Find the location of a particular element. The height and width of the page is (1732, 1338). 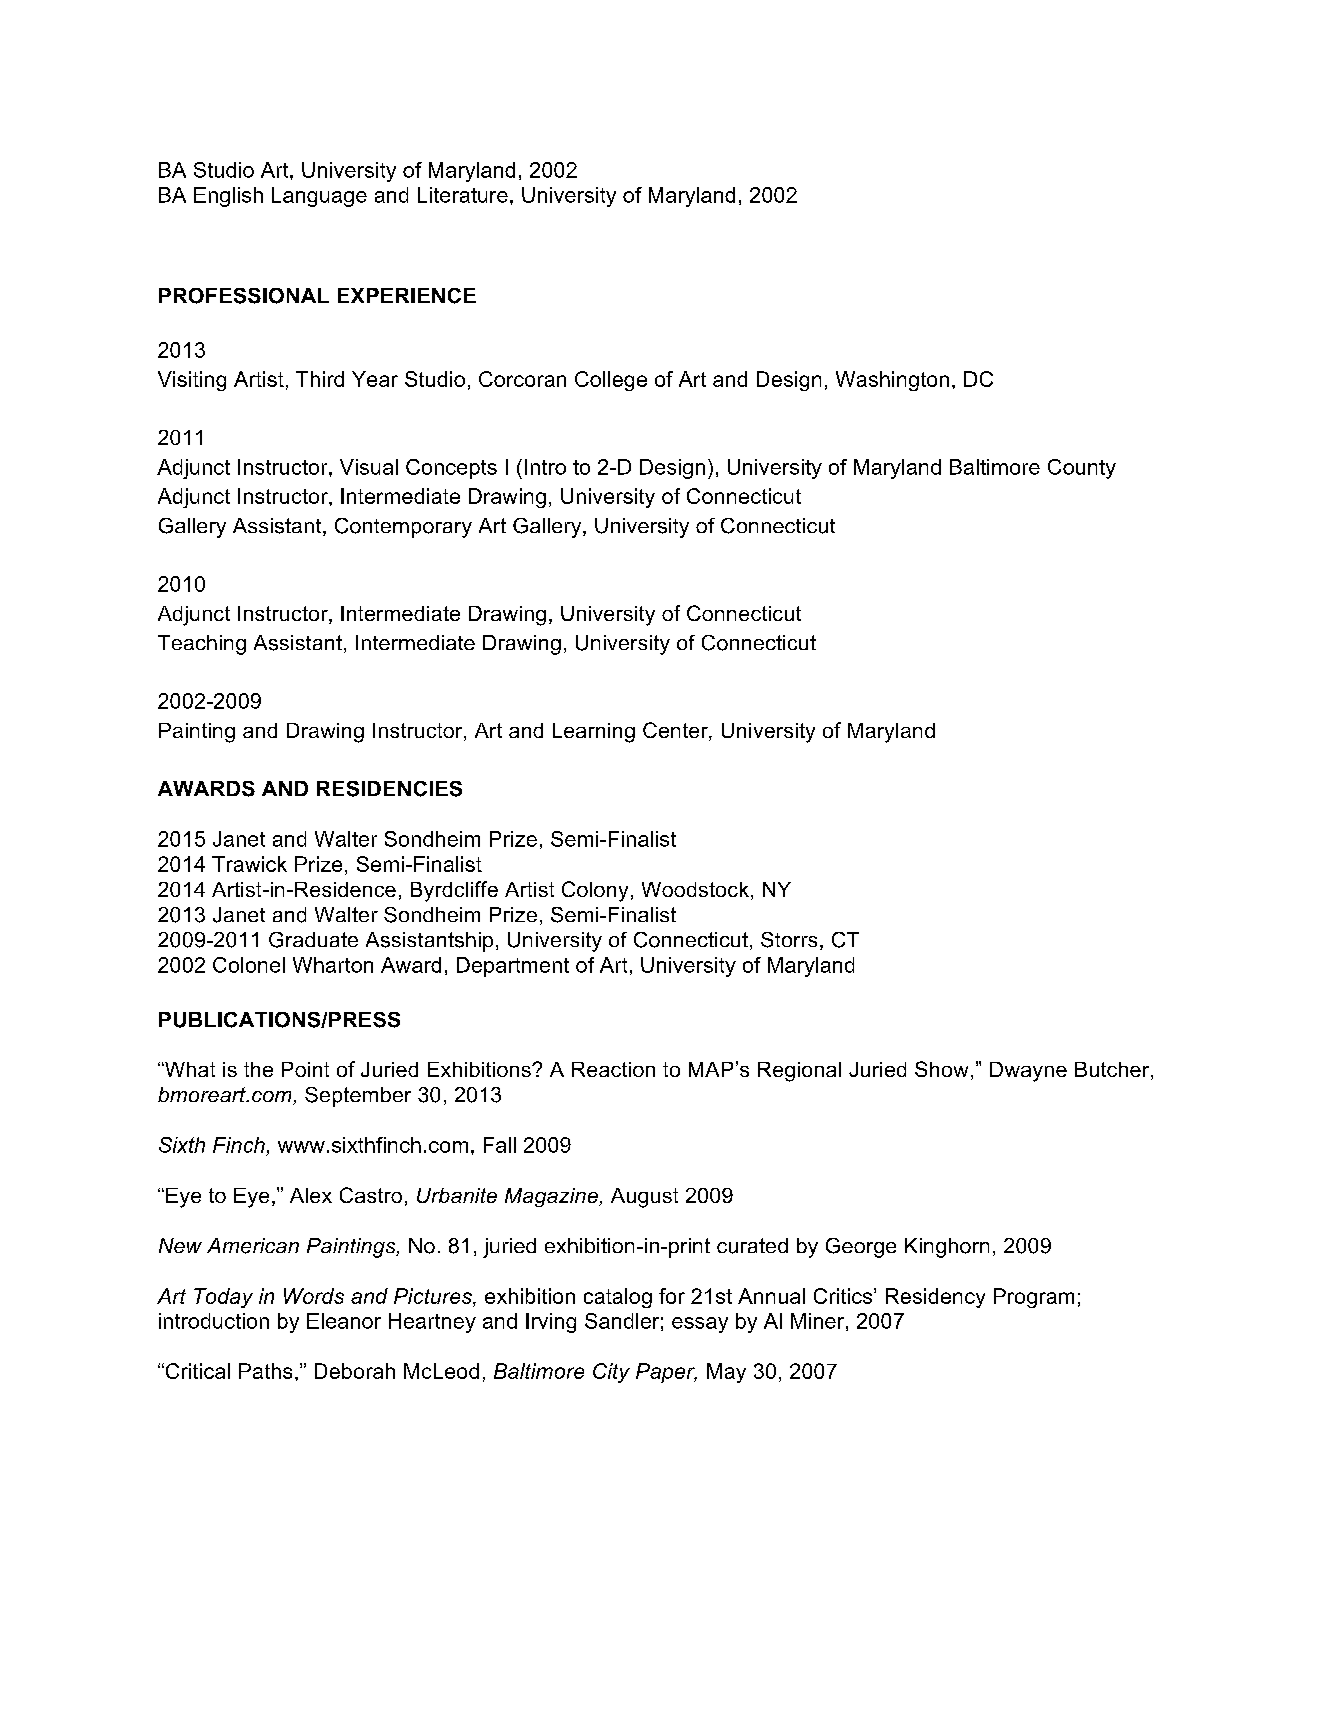

College is located at coordinates (611, 381).
